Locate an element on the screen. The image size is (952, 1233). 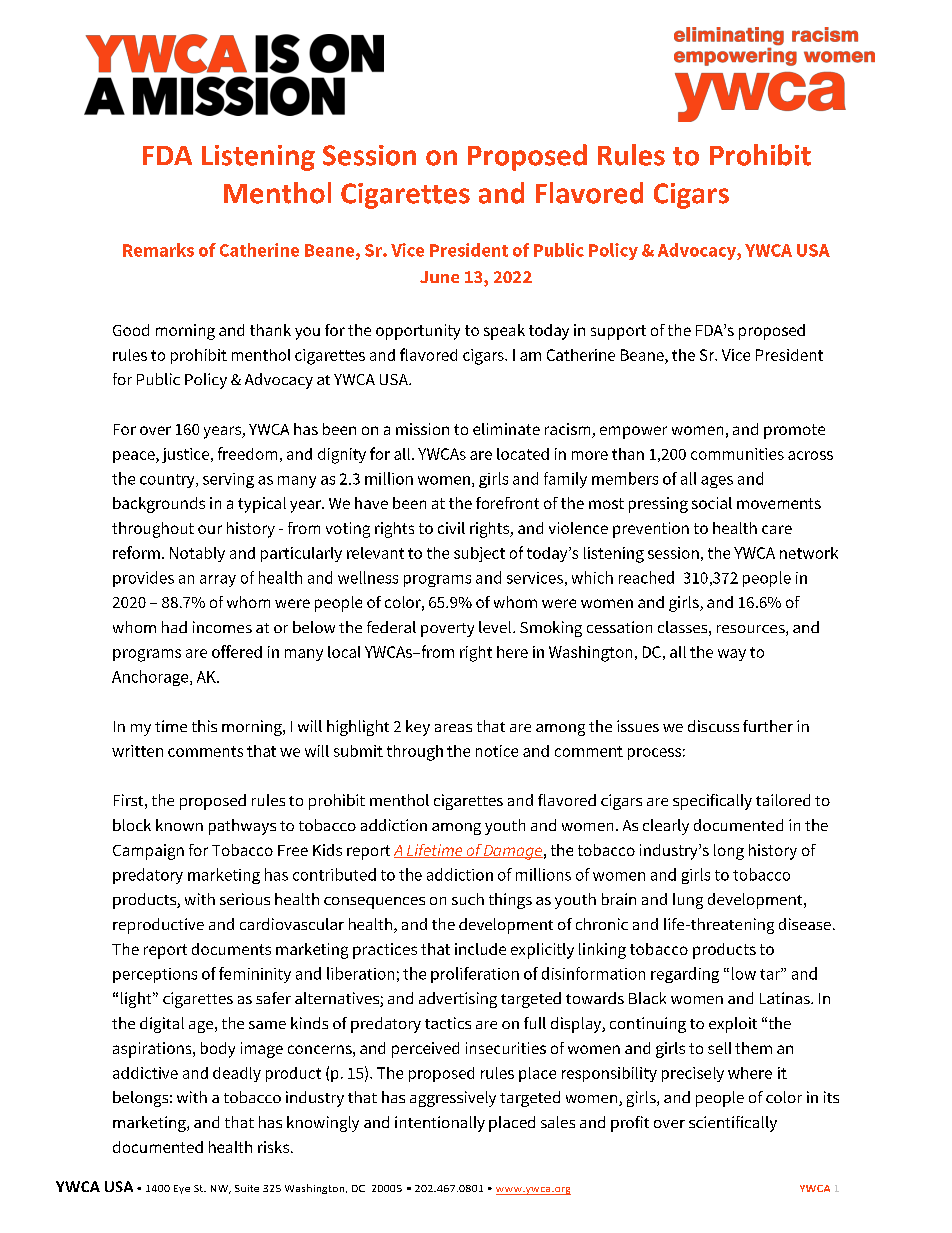
intentionally is located at coordinates (440, 1124).
